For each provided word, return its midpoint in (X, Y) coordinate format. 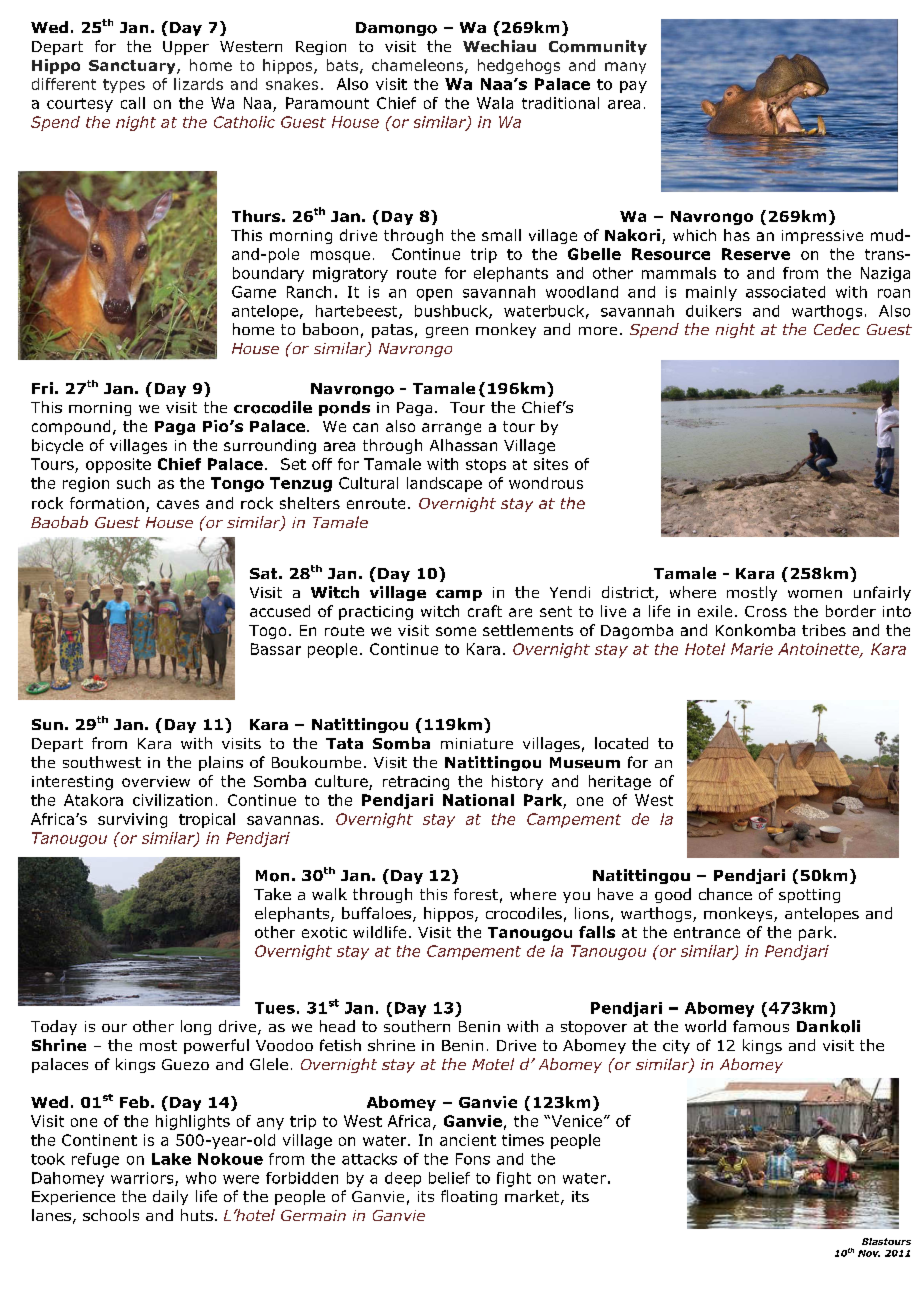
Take (272, 894)
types (124, 86)
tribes (824, 630)
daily (170, 1197)
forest (476, 894)
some (456, 631)
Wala (495, 103)
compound (71, 427)
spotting (809, 896)
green (447, 332)
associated (785, 292)
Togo (267, 632)
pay (633, 87)
